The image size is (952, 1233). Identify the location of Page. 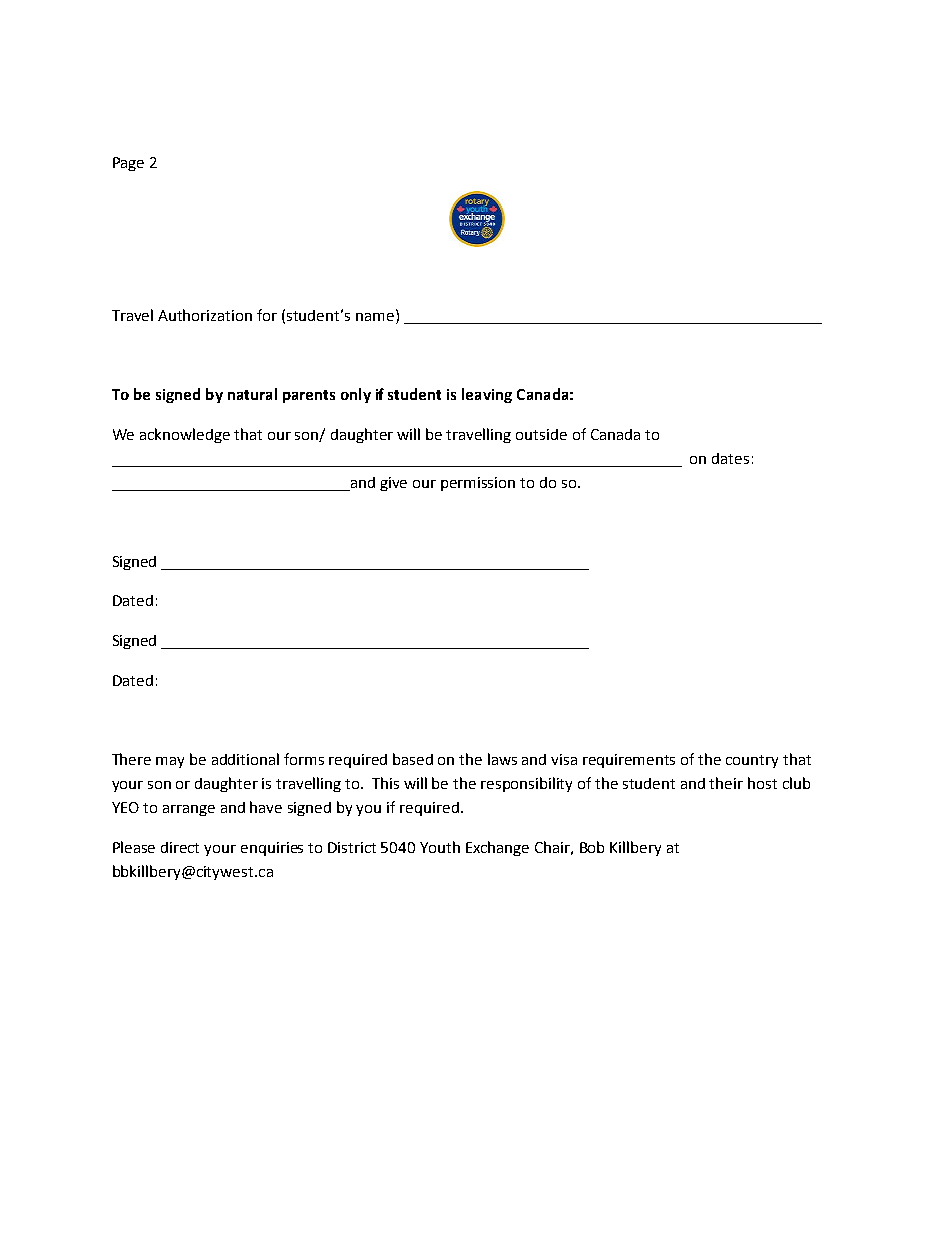
(128, 164).
